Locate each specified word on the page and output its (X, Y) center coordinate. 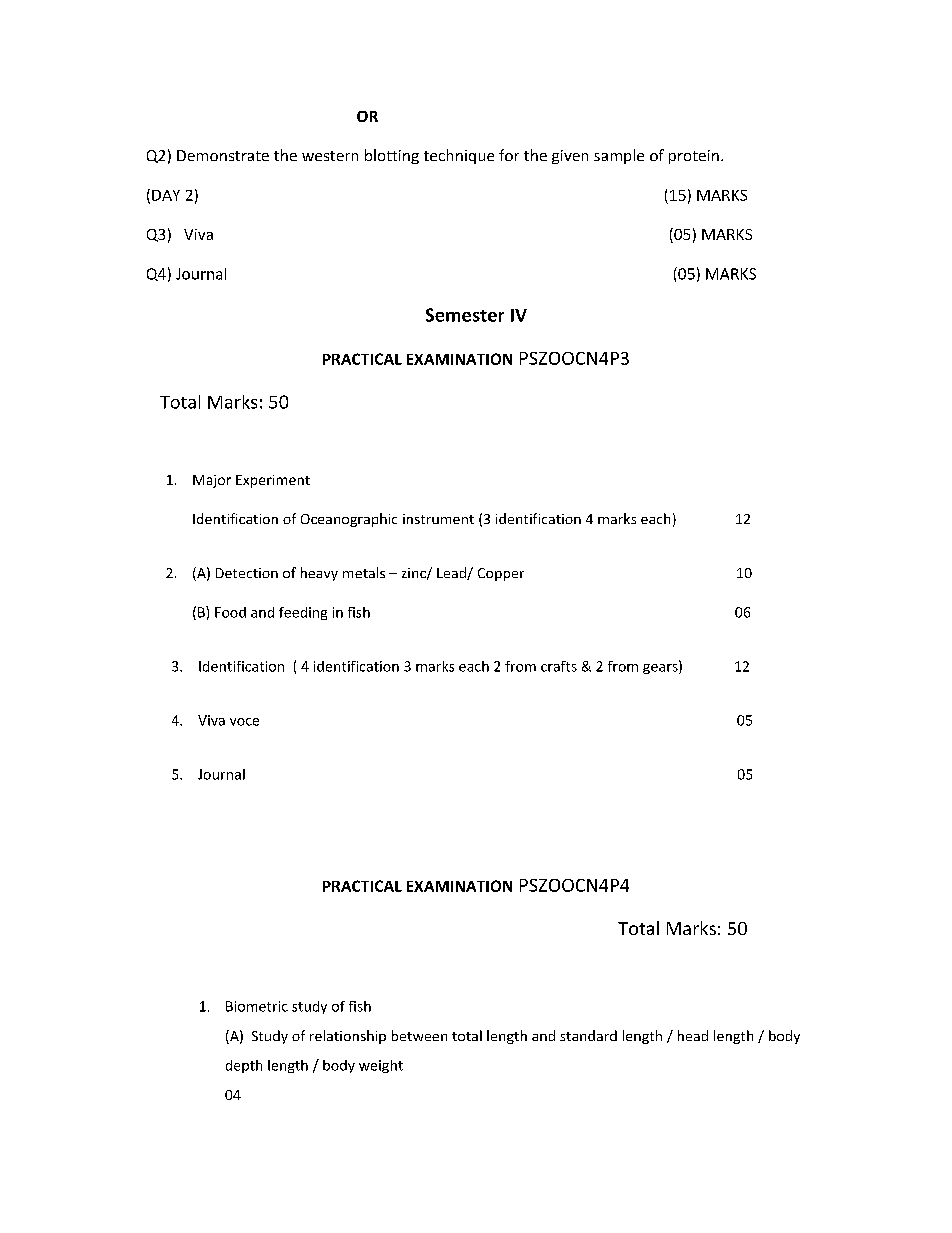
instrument (438, 519)
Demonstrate (223, 155)
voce (244, 722)
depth (244, 1066)
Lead (452, 573)
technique (459, 156)
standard (588, 1035)
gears (661, 669)
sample (619, 156)
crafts (559, 666)
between (419, 1035)
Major (212, 481)
